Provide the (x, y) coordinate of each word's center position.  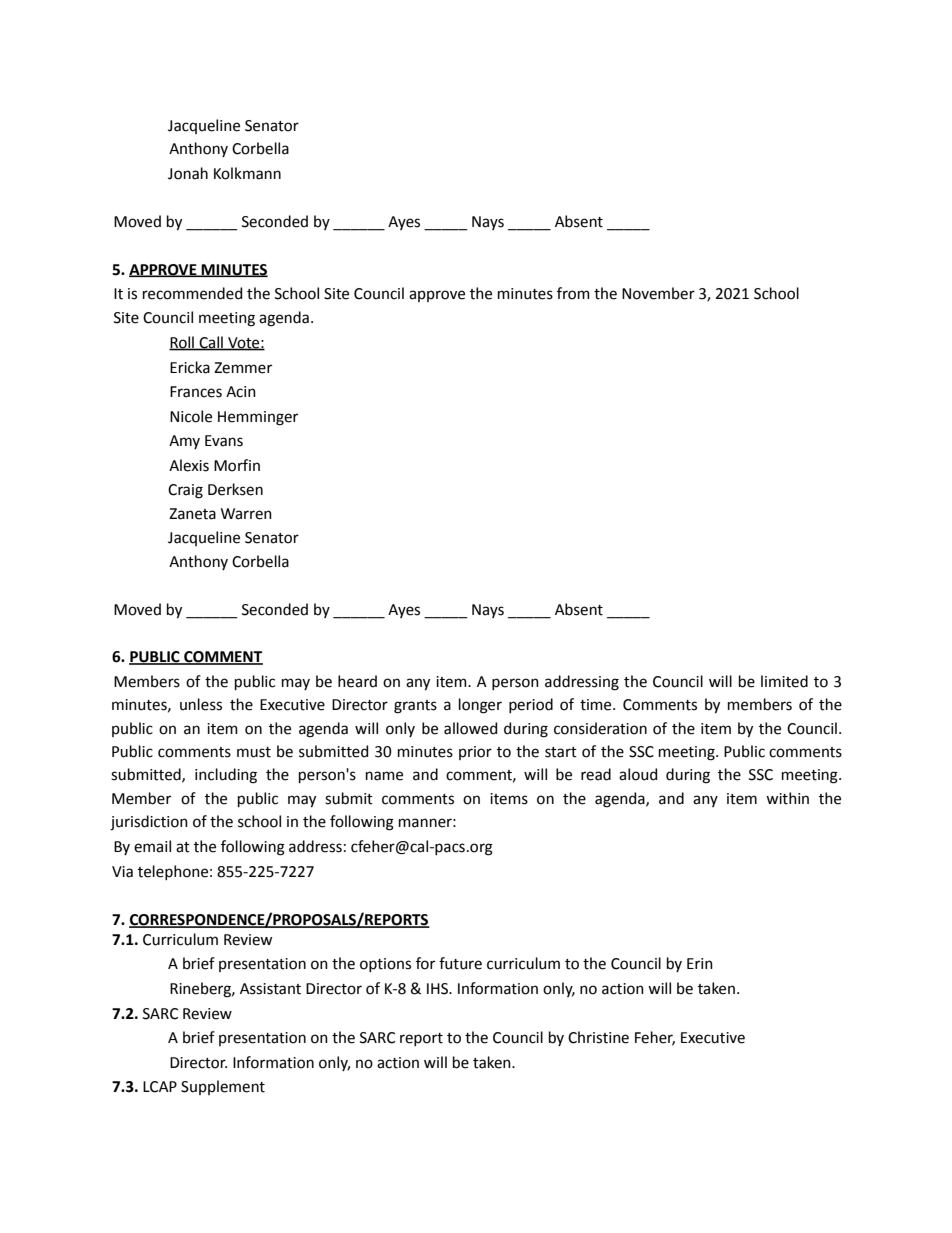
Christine (598, 1037)
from (573, 293)
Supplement (223, 1087)
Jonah (188, 173)
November (658, 293)
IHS (439, 989)
